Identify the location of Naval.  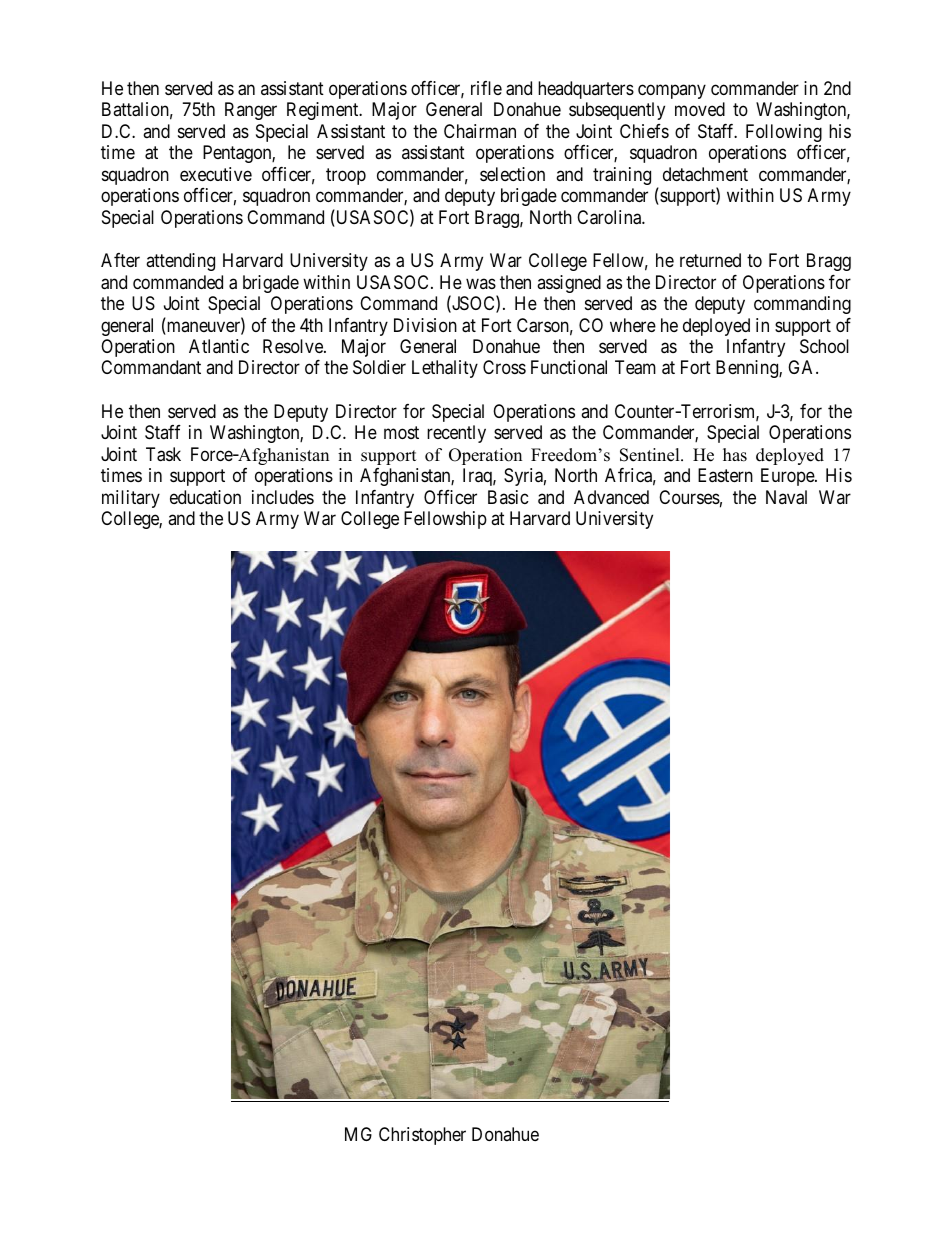
(786, 497).
